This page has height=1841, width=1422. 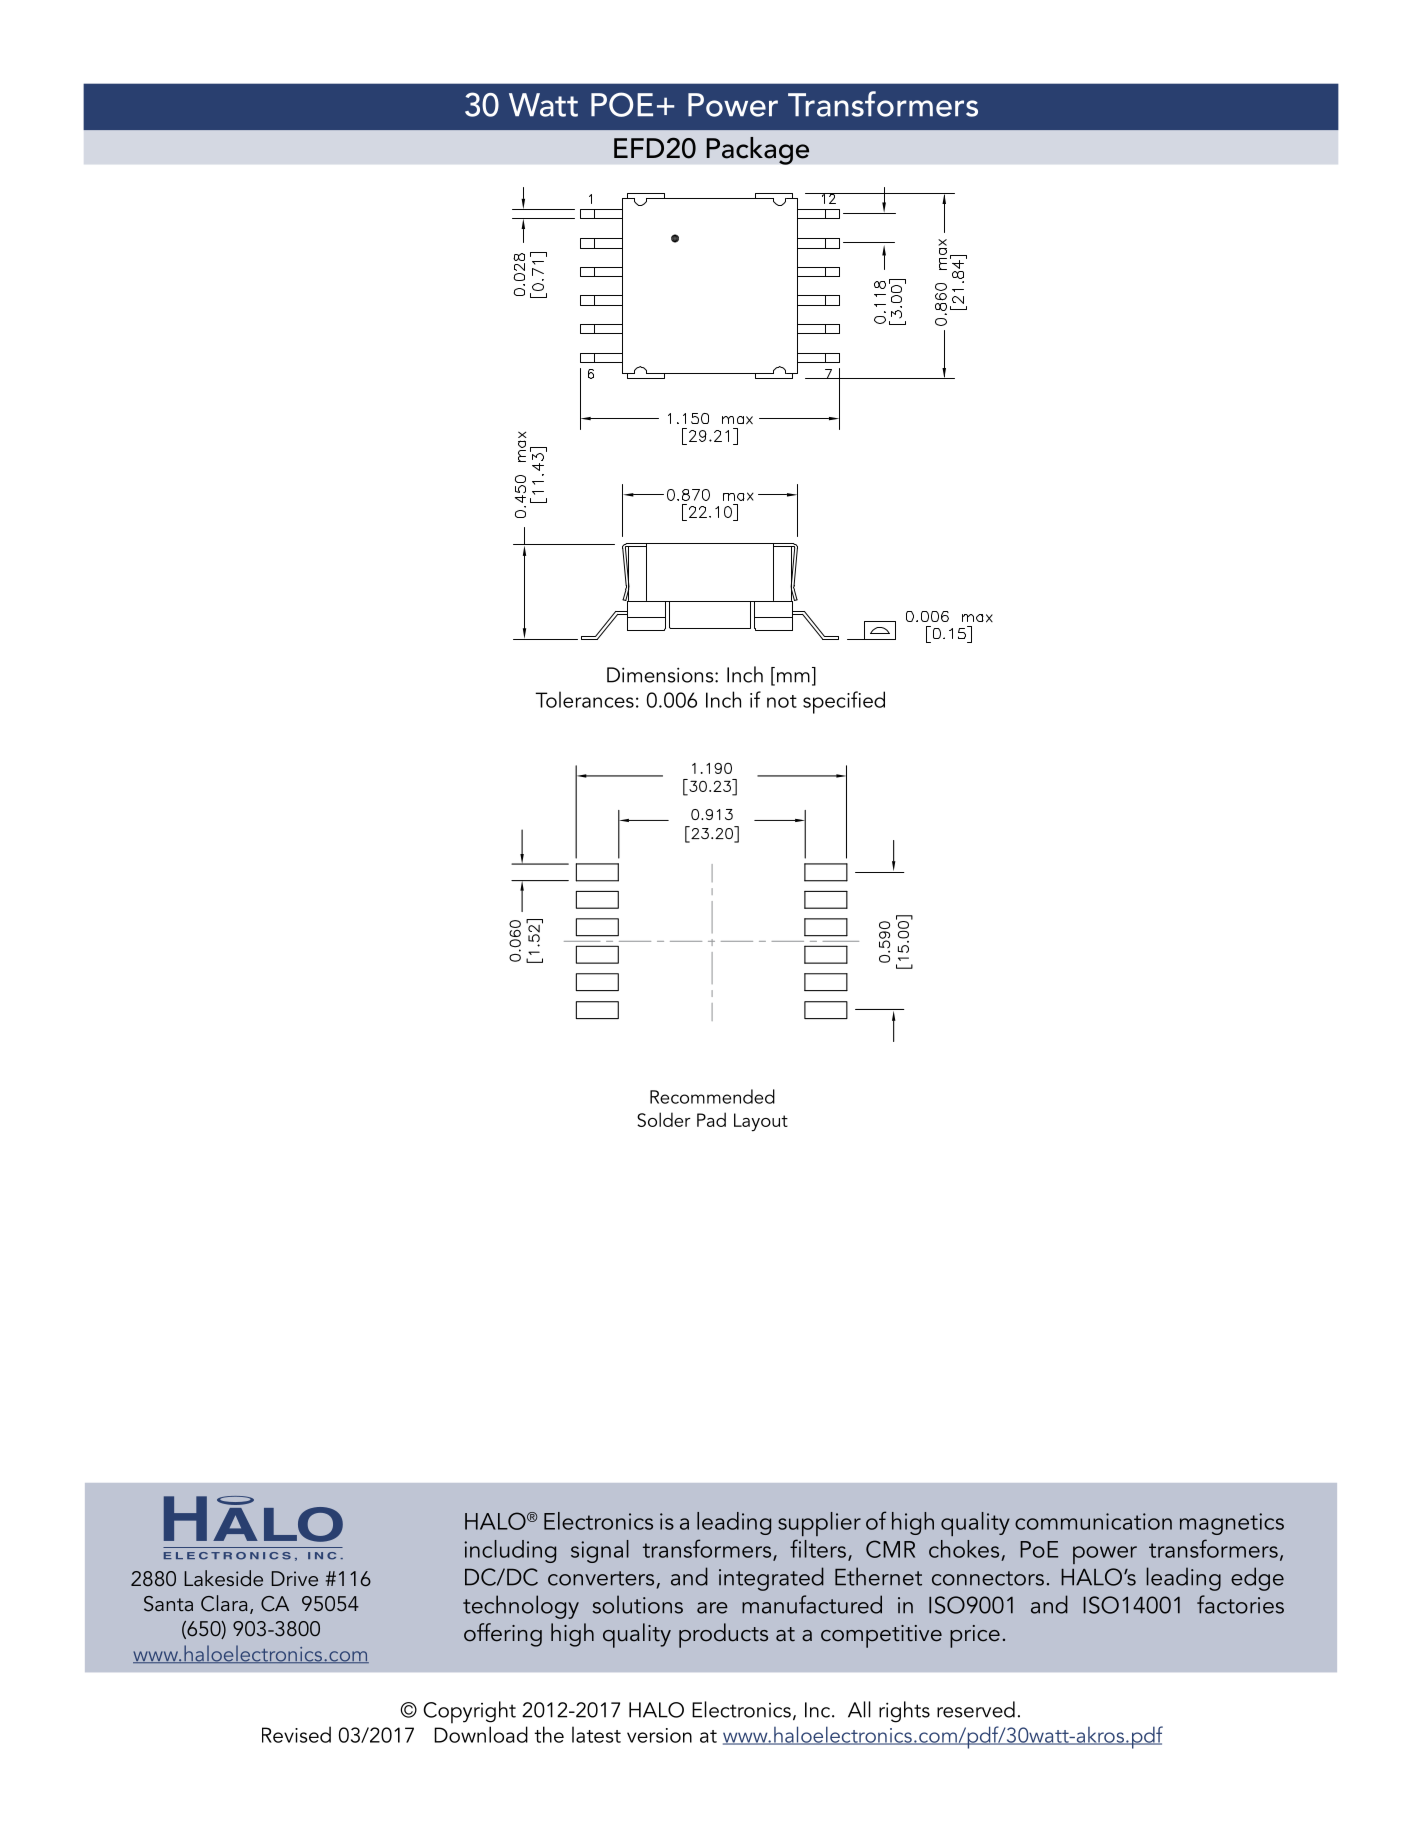 What do you see at coordinates (584, 699) in the page?
I see `Tolerances` at bounding box center [584, 699].
